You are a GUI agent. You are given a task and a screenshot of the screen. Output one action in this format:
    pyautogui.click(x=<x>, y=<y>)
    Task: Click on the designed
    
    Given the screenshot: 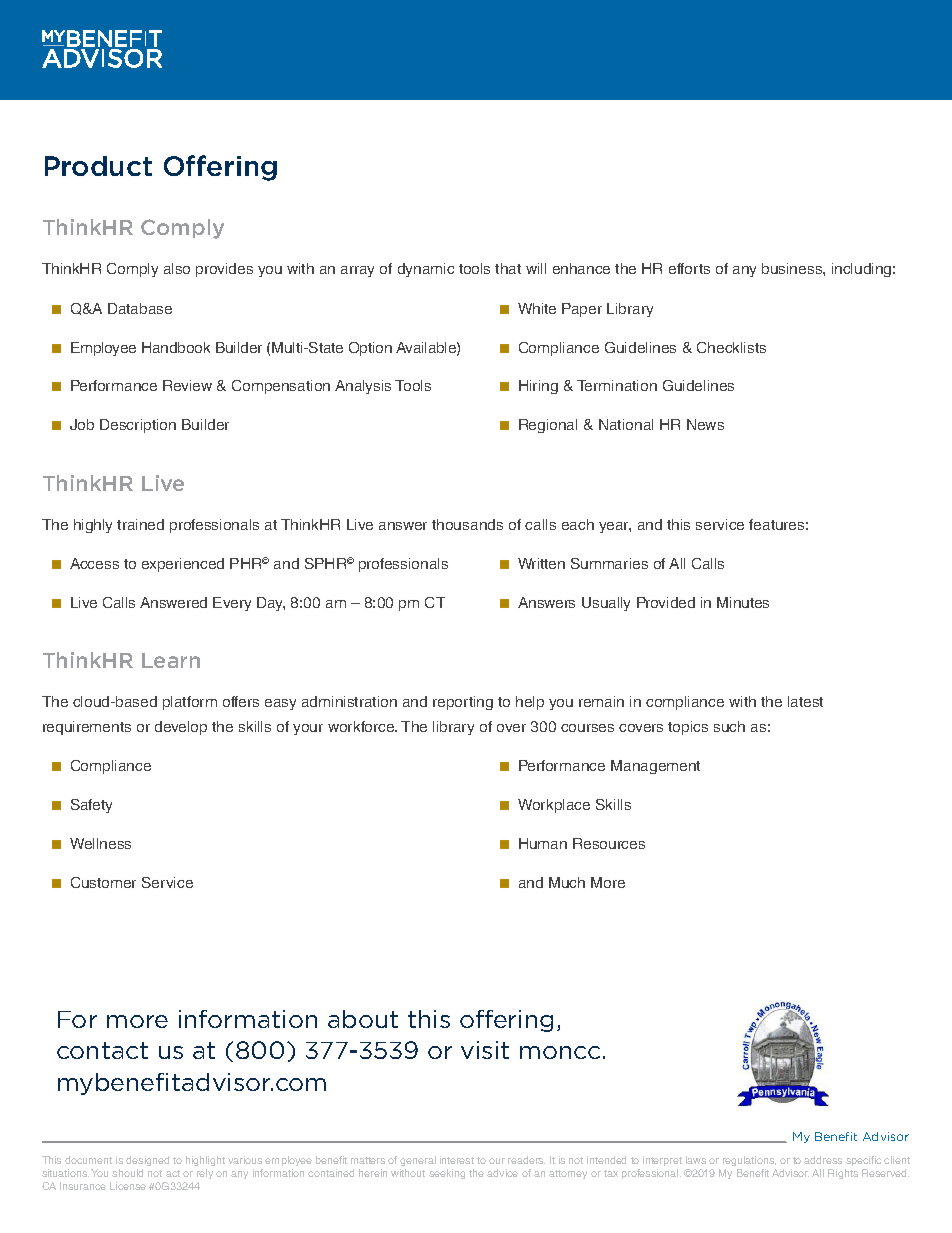 What is the action you would take?
    pyautogui.click(x=147, y=1161)
